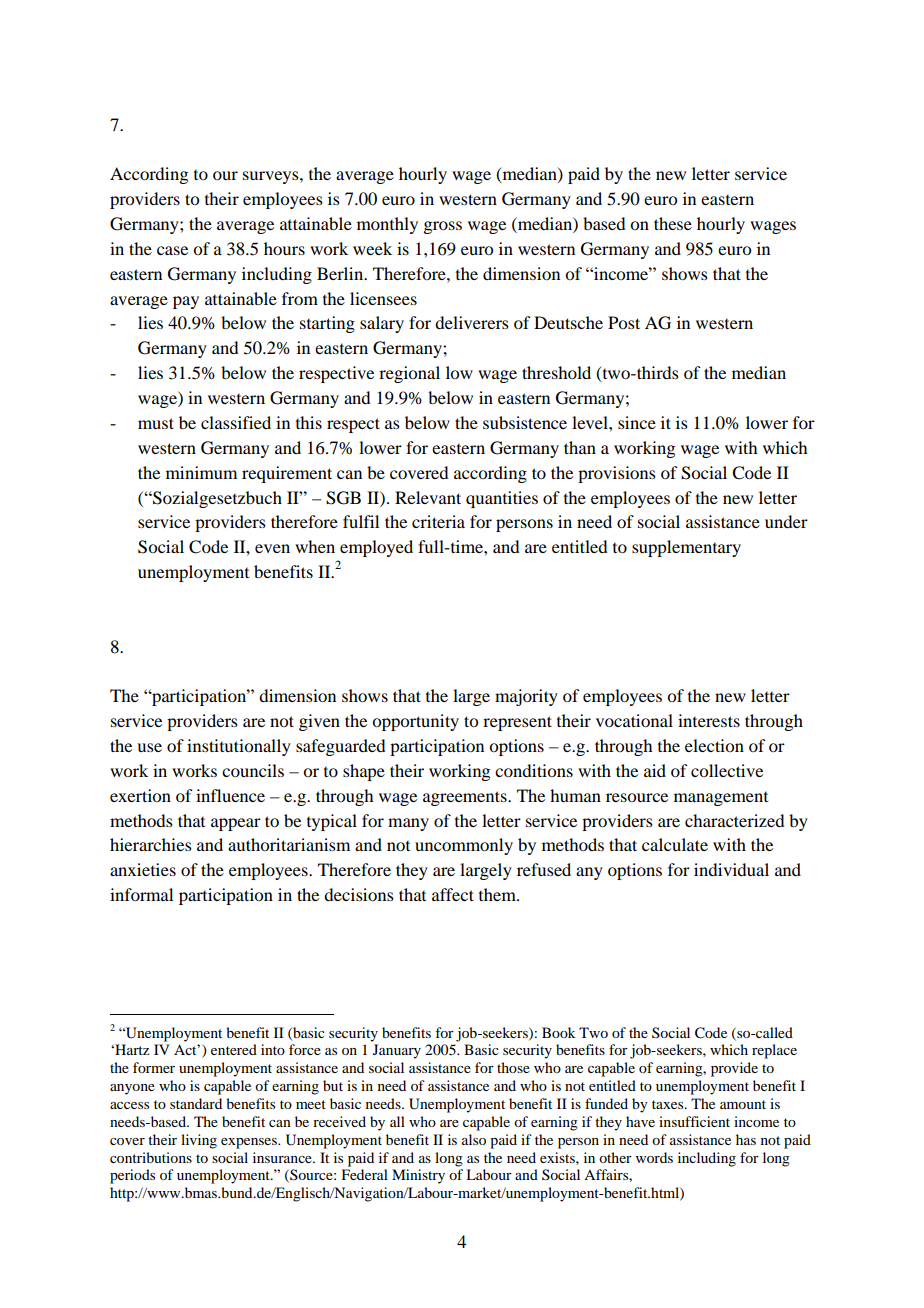  I want to click on institutionally, so click(239, 747).
